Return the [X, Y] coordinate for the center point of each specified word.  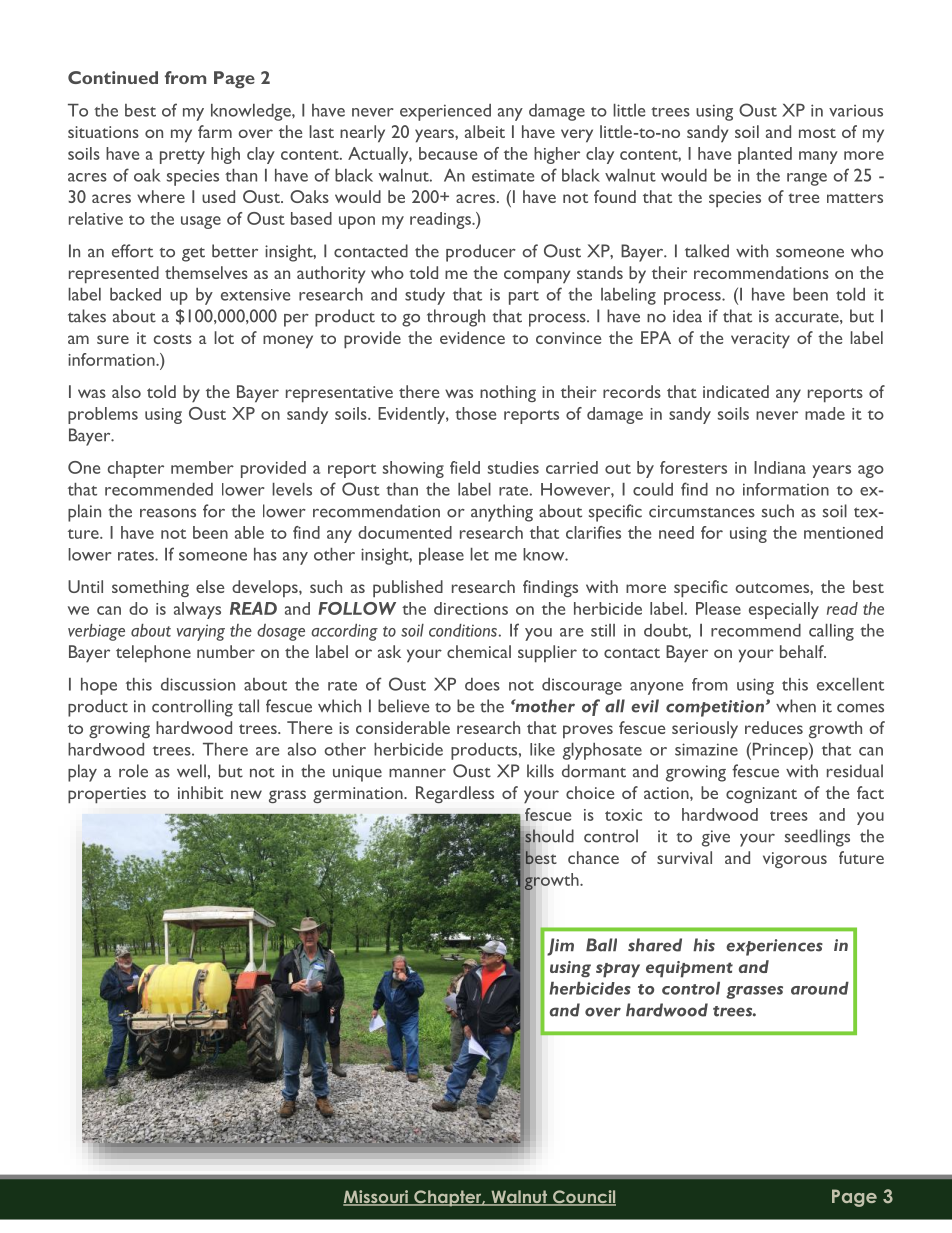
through [456, 318]
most [817, 133]
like [542, 749]
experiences [774, 947]
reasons [168, 513]
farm [215, 131]
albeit [485, 131]
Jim [560, 947]
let [479, 554]
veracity [760, 340]
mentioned [843, 532]
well [191, 771]
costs [173, 339]
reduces [774, 727]
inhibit [200, 792]
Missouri [377, 1198]
